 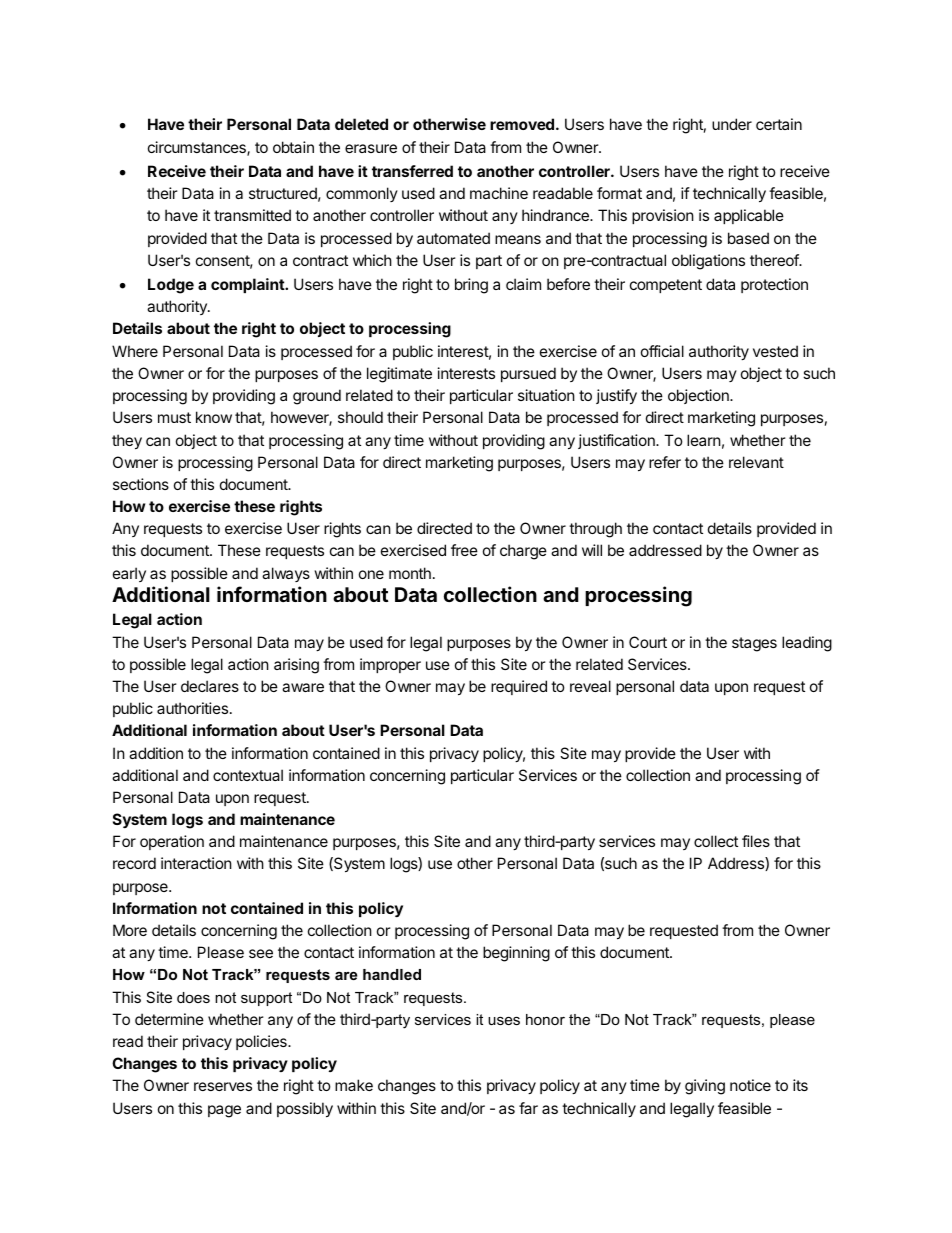 I want to click on declares, so click(x=210, y=686).
